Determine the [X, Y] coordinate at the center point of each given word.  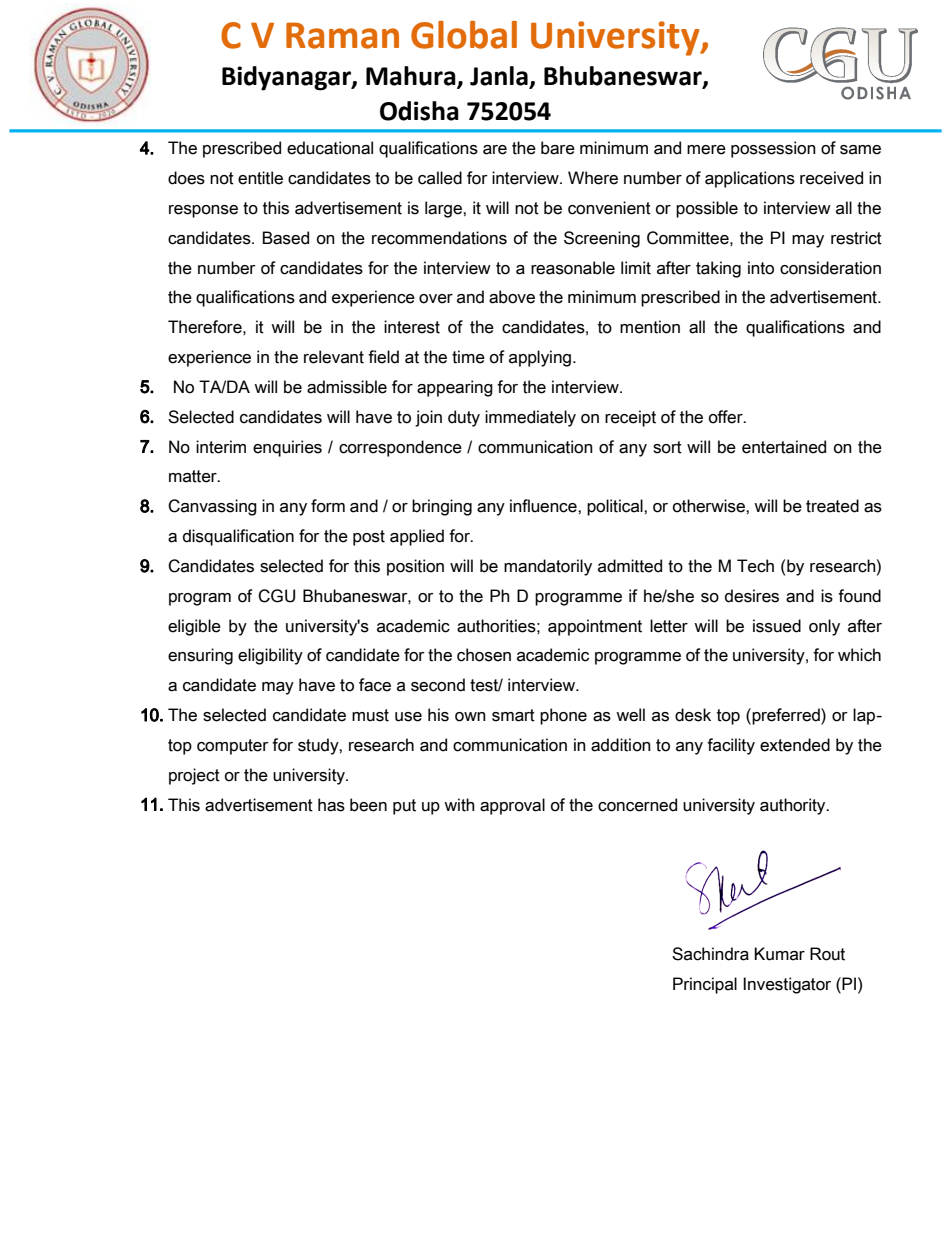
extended [795, 745]
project [194, 776]
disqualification [238, 537]
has [331, 805]
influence [544, 506]
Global [464, 35]
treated [832, 506]
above [512, 297]
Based [286, 238]
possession [773, 149]
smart [513, 715]
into [761, 268]
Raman [342, 35]
